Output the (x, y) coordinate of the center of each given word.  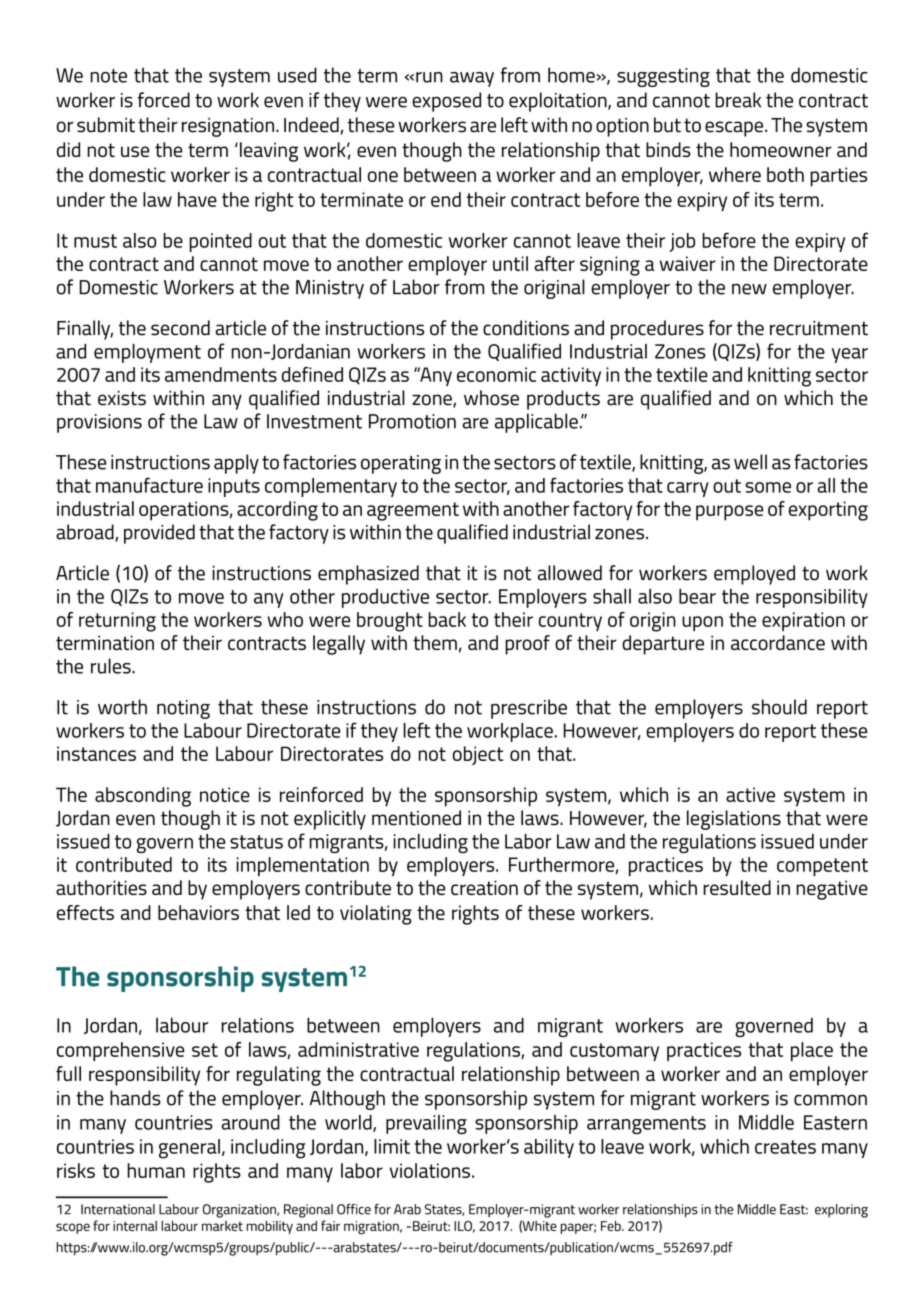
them (435, 642)
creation (484, 887)
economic (496, 374)
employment (147, 353)
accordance (778, 642)
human (156, 1170)
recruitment (819, 328)
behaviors (198, 912)
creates (785, 1147)
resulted (737, 887)
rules (112, 666)
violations (430, 1170)
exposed (446, 102)
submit (106, 125)
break (738, 100)
